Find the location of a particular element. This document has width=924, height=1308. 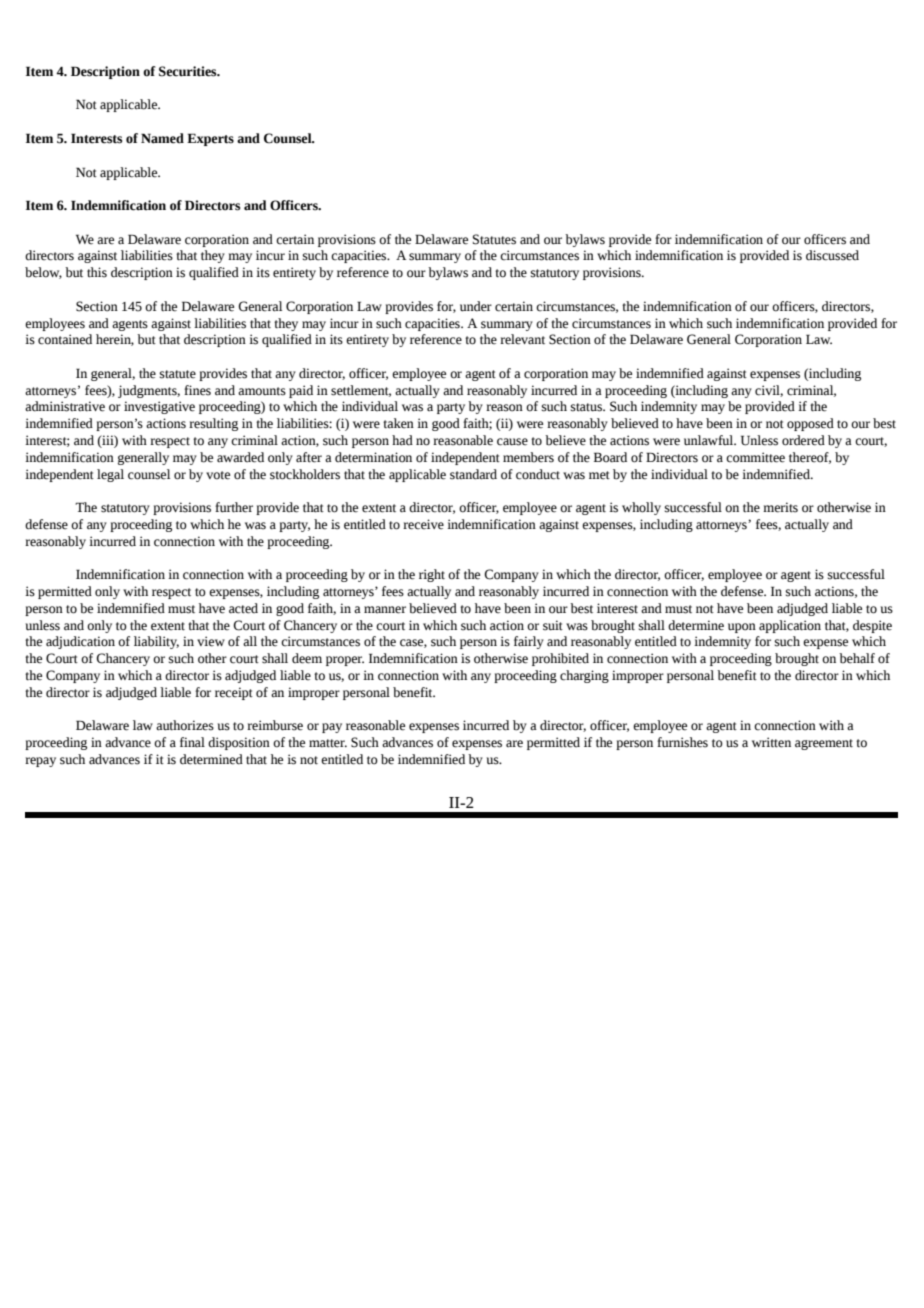

relevant is located at coordinates (522, 339).
